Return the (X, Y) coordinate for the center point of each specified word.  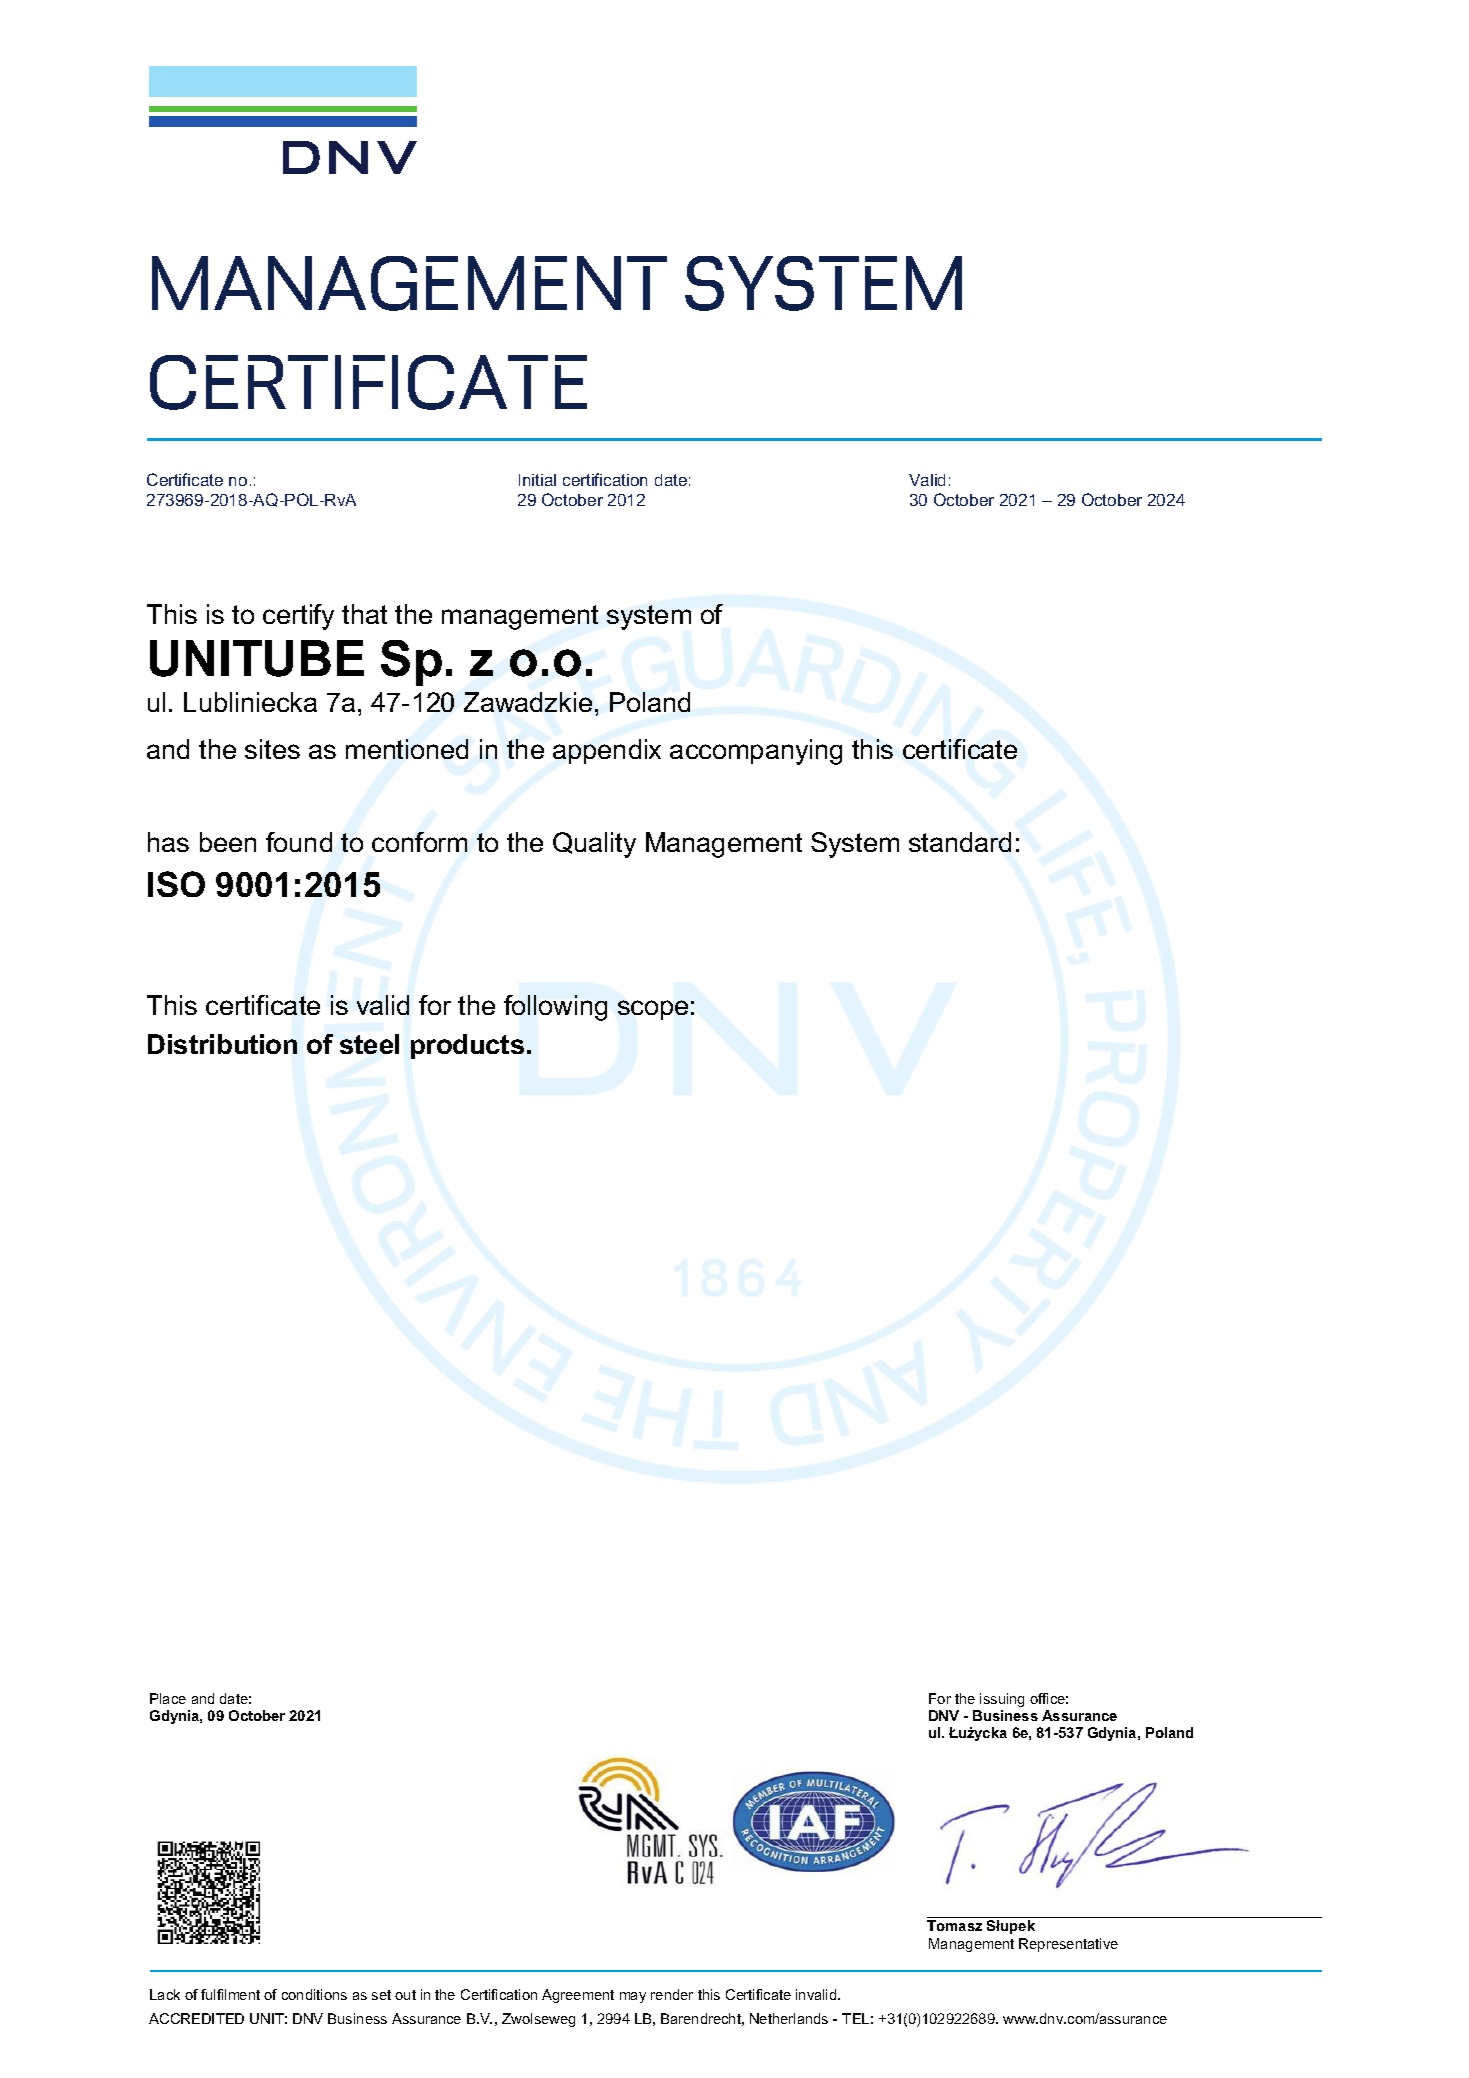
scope (653, 1010)
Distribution (222, 1044)
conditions (314, 1994)
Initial (537, 480)
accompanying (756, 752)
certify (298, 617)
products (467, 1046)
